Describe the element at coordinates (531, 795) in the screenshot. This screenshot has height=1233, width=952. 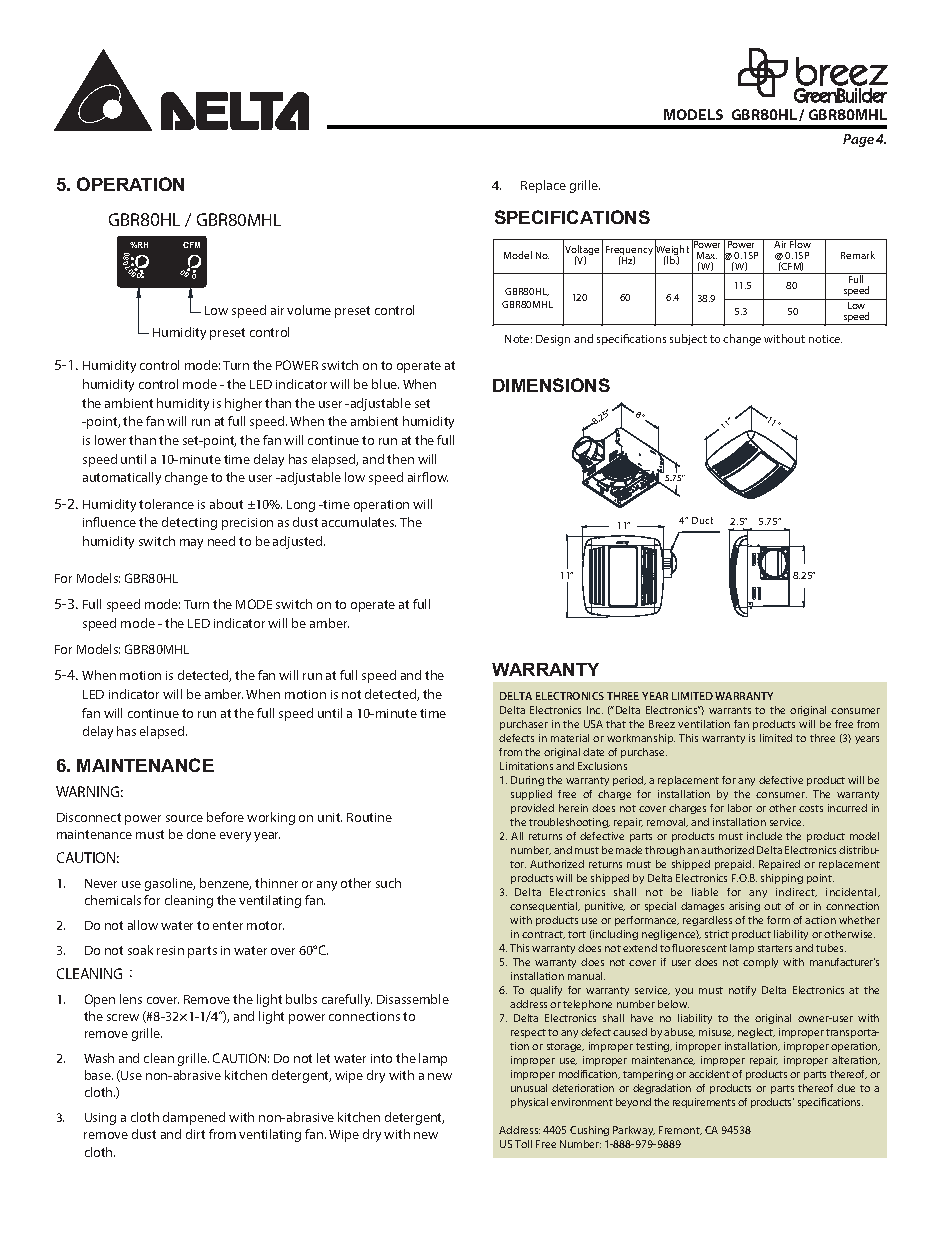
I see `supplied` at that location.
